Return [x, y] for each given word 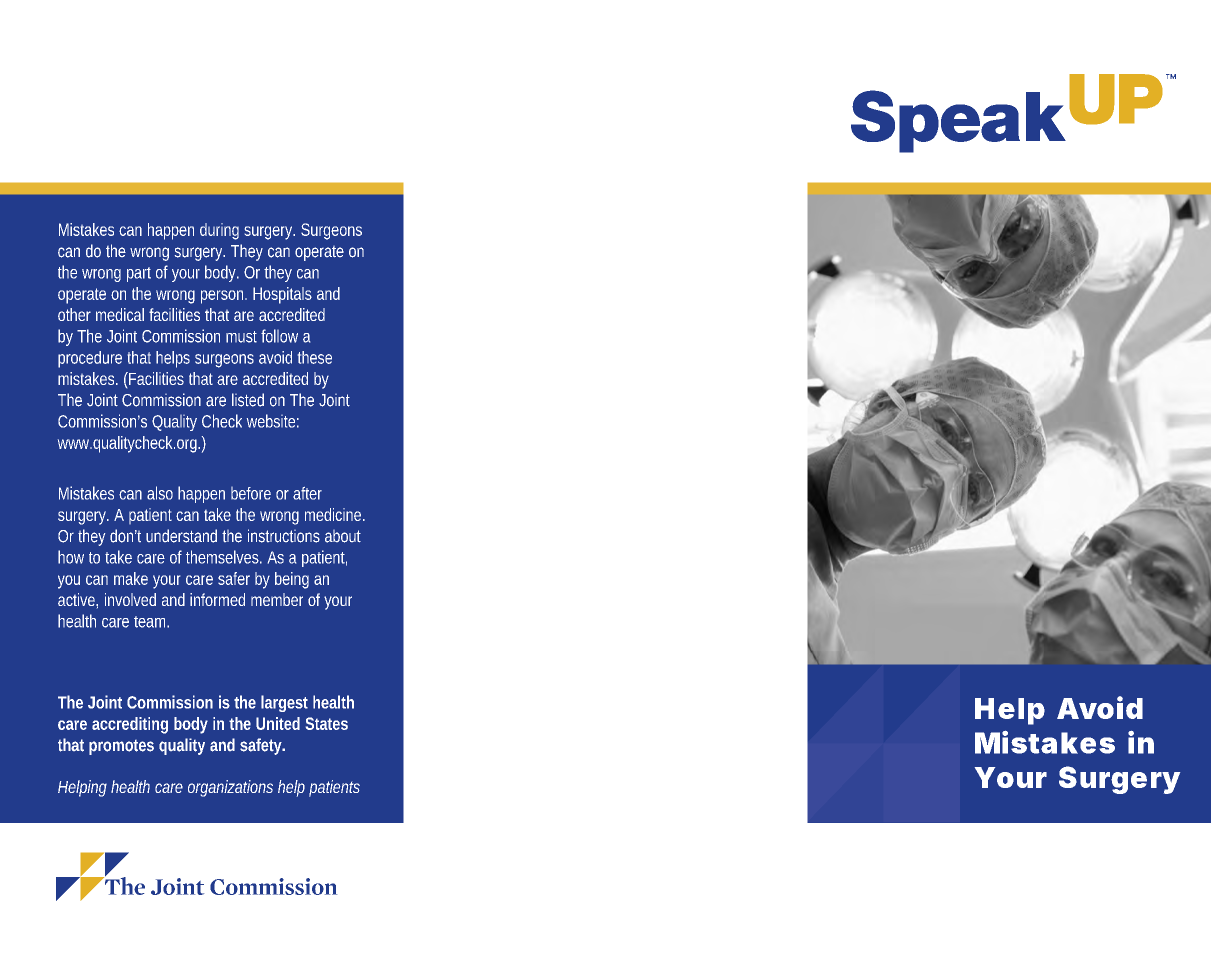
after [307, 493]
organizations [230, 788]
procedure [90, 359]
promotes [121, 747]
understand [181, 536]
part [139, 274]
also [160, 493]
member [277, 599]
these [315, 357]
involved [130, 599]
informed [217, 599]
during [219, 231]
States [327, 723]
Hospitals [282, 295]
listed [248, 400]
